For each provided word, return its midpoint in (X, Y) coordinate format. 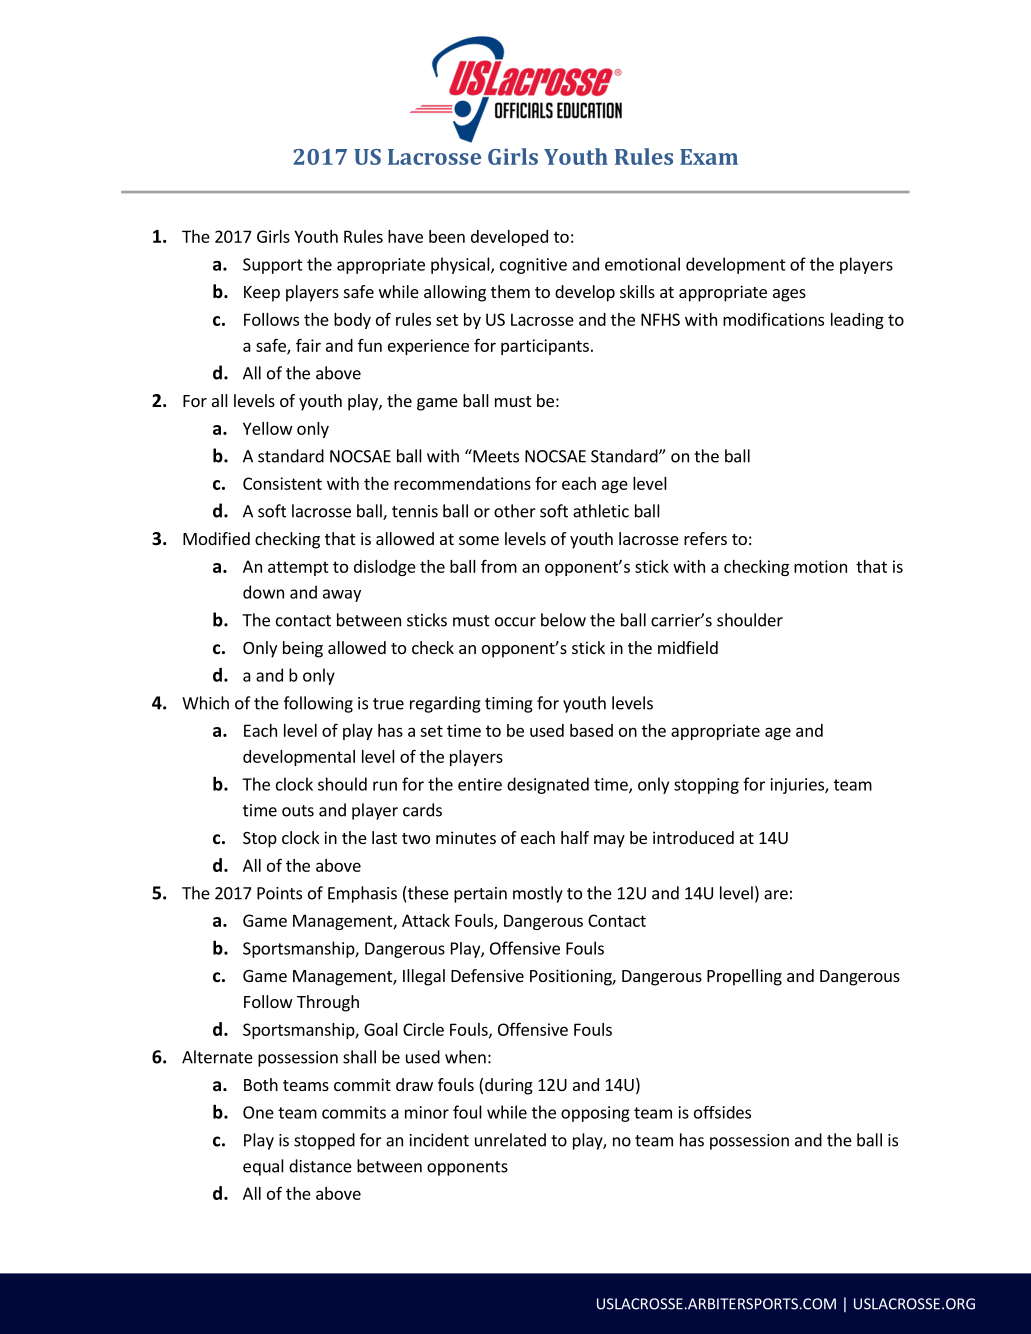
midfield (688, 647)
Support (273, 266)
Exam (709, 157)
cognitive (533, 266)
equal (263, 1167)
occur (515, 622)
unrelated (510, 1140)
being (303, 649)
